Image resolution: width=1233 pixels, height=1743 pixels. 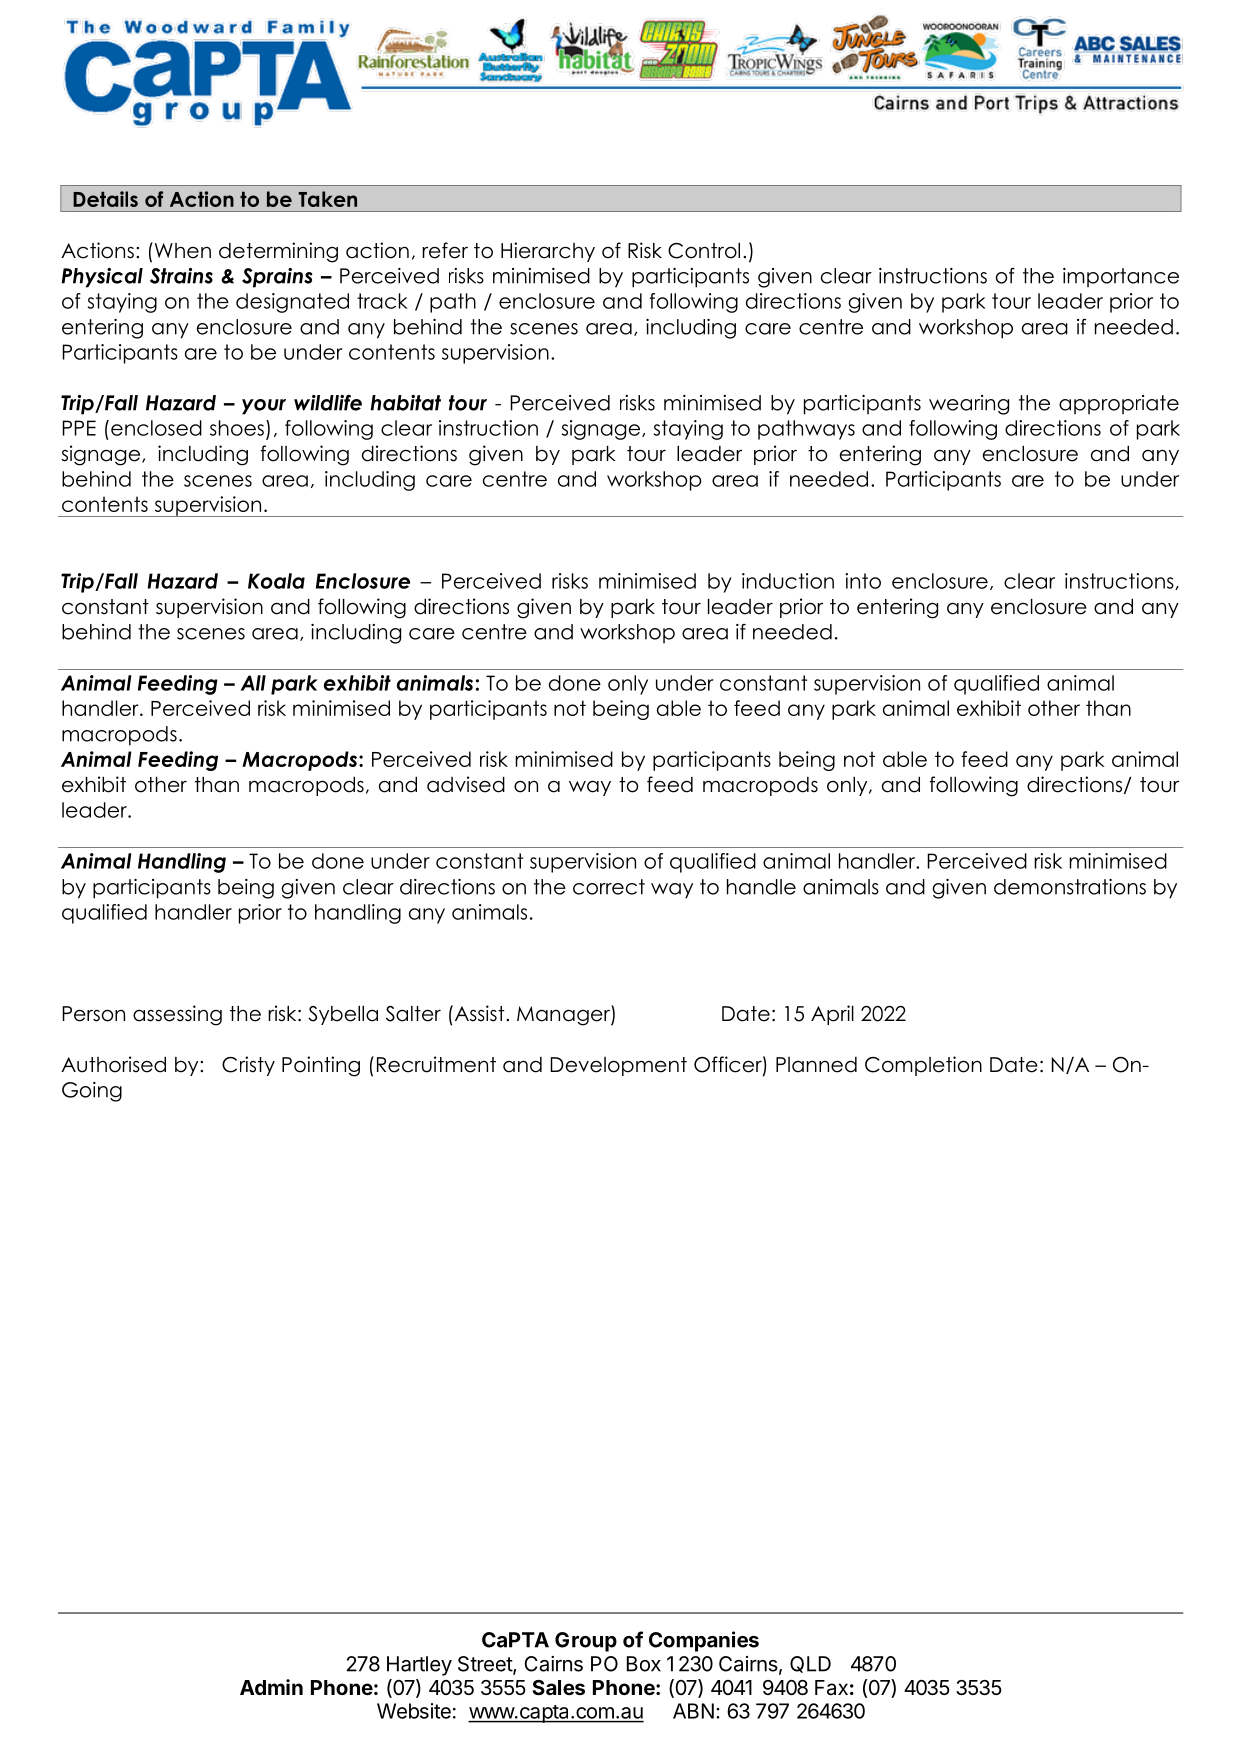 What do you see at coordinates (466, 784) in the screenshot?
I see `advised` at bounding box center [466, 784].
